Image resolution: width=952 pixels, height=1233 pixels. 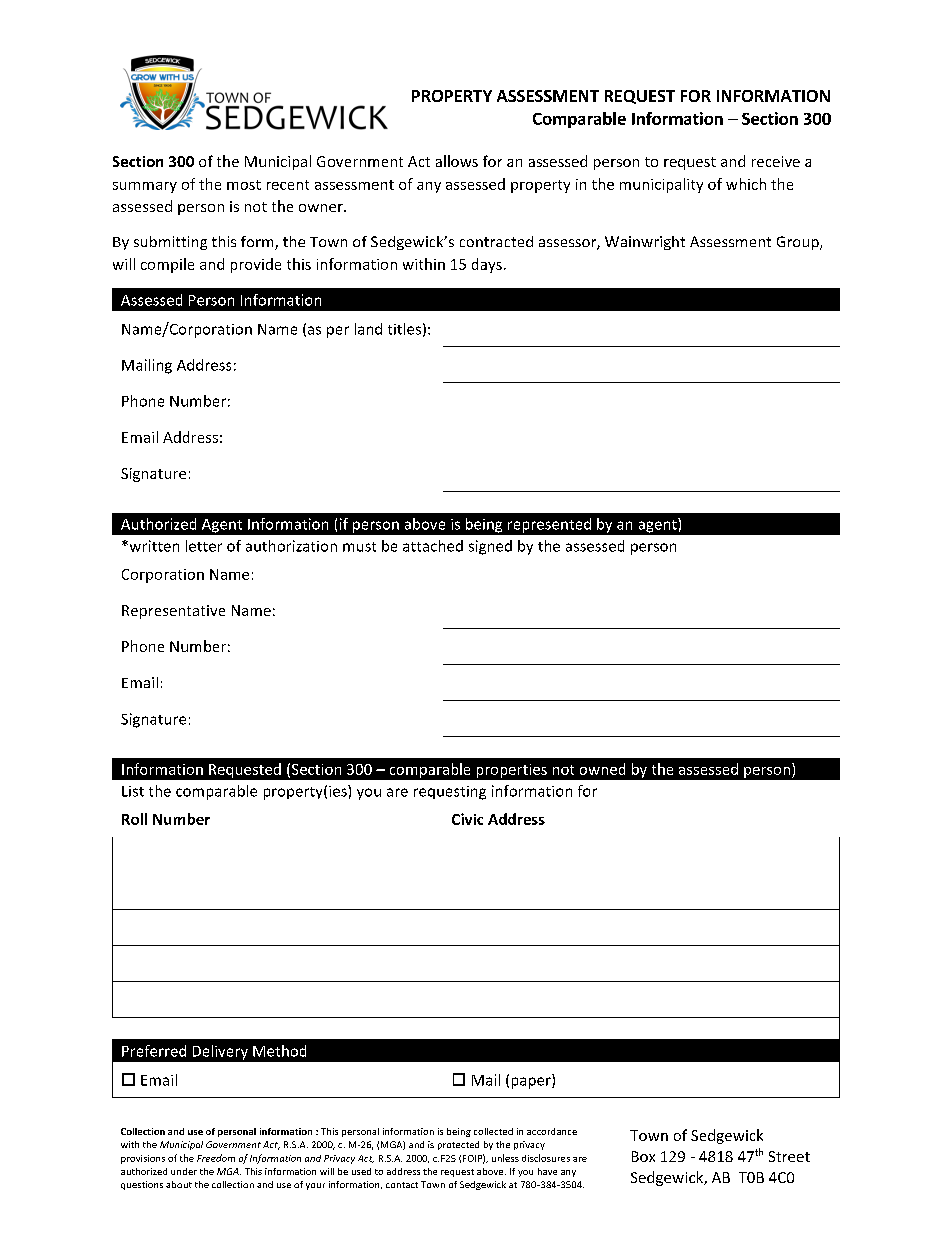 What do you see at coordinates (134, 819) in the page?
I see `Roll` at bounding box center [134, 819].
